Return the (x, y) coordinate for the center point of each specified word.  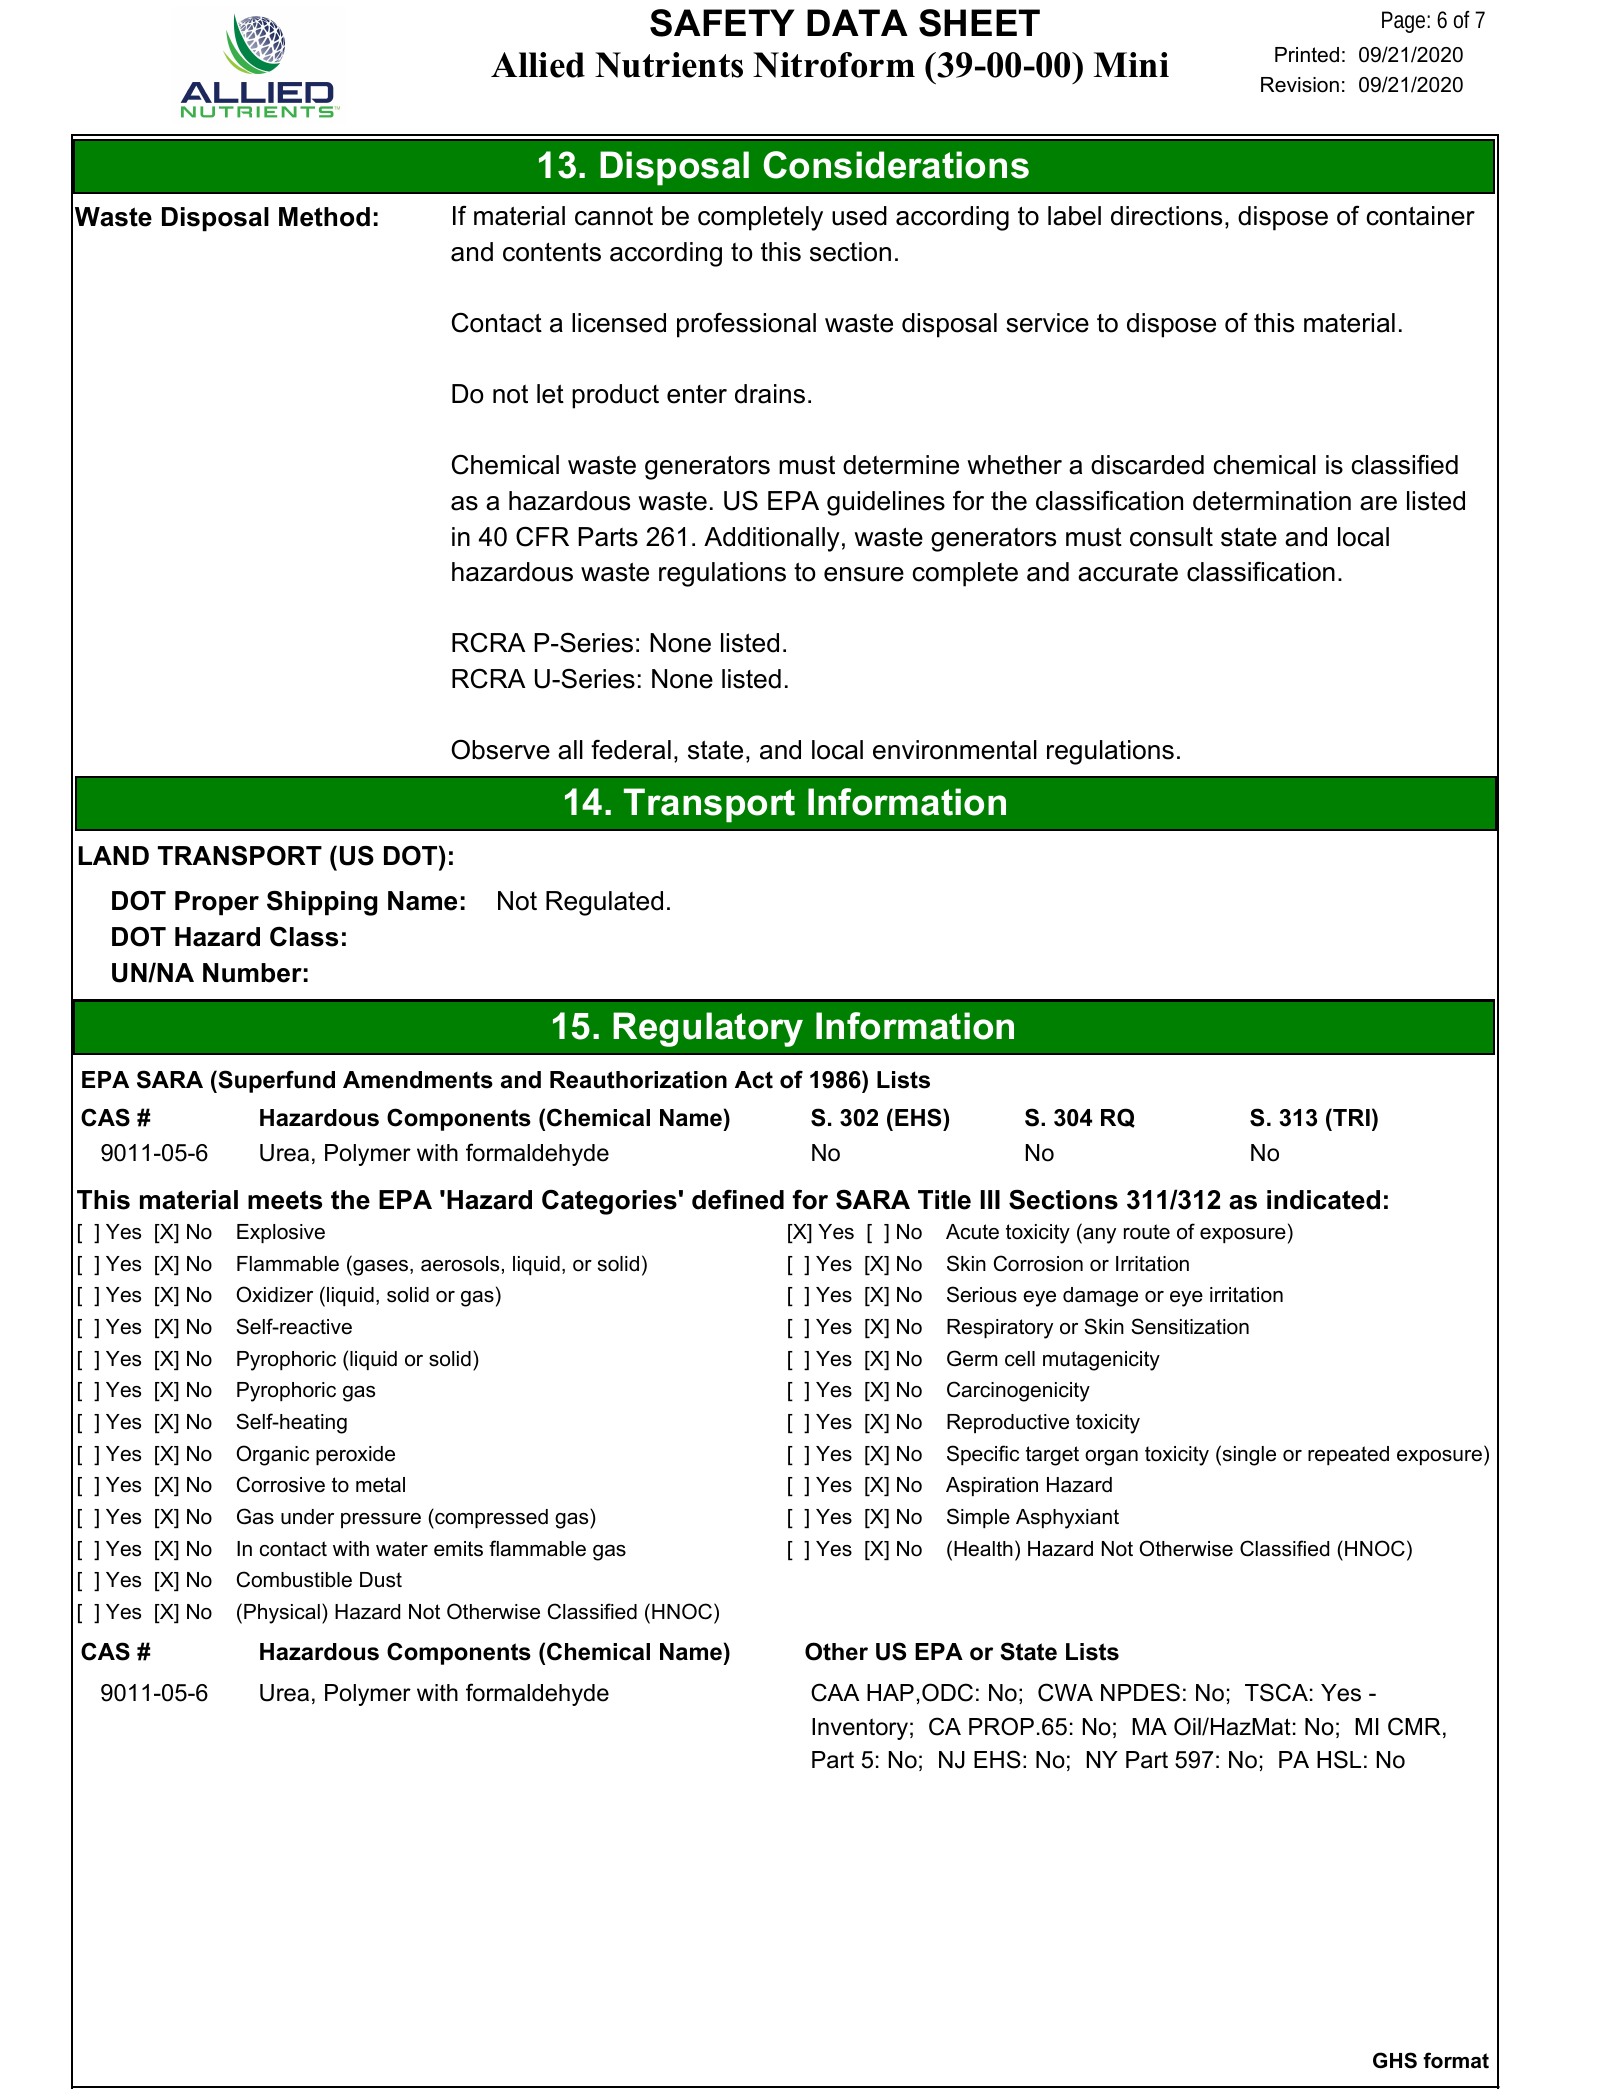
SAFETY (722, 23)
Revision (1300, 85)
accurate (1128, 572)
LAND (113, 855)
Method (324, 217)
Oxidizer (274, 1294)
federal (631, 749)
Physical (282, 1614)
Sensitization (1190, 1326)
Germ (972, 1358)
